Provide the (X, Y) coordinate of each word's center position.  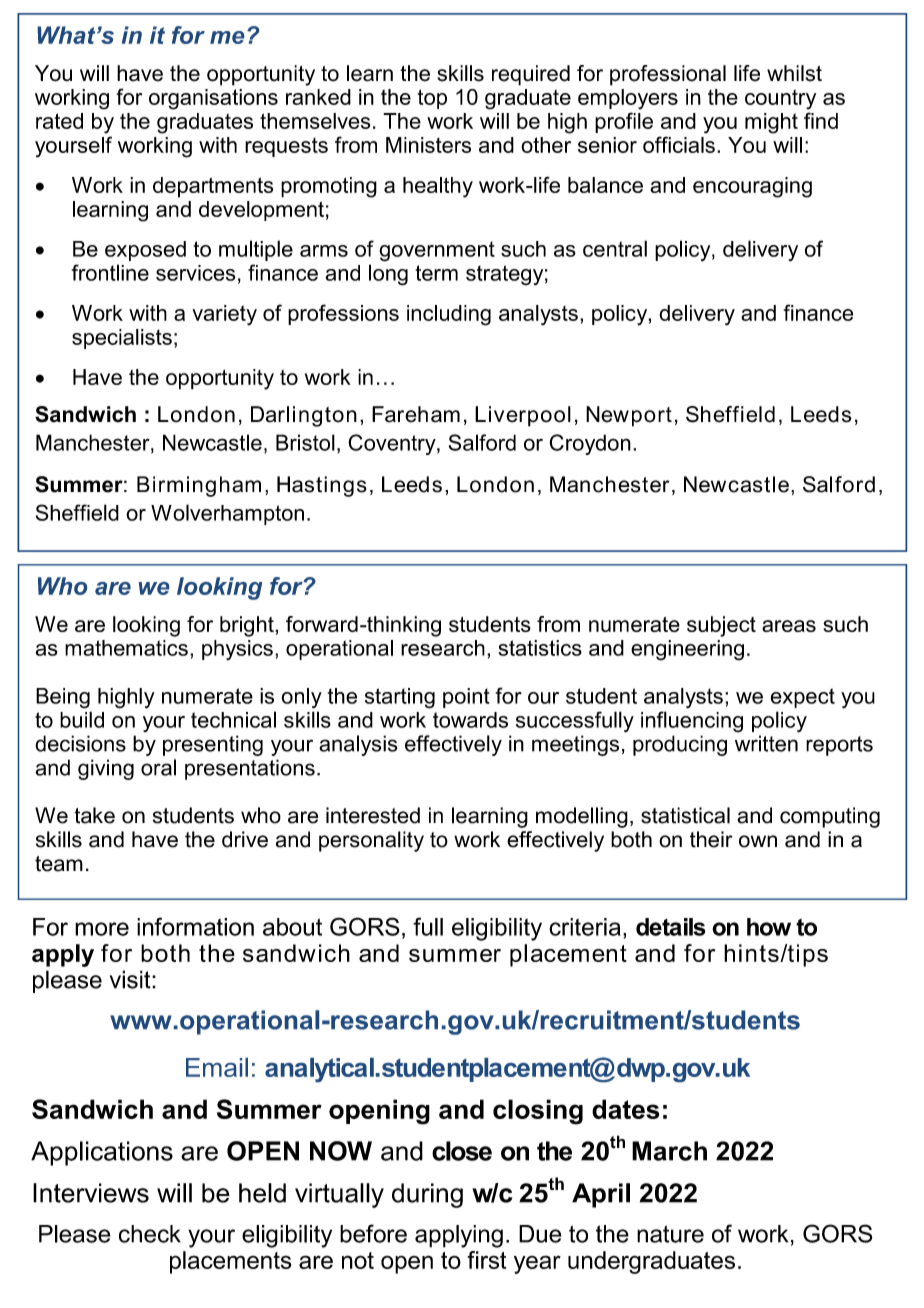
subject (721, 626)
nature (670, 1234)
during (427, 1195)
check (150, 1234)
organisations (213, 99)
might (771, 123)
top (432, 99)
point (466, 698)
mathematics (126, 648)
